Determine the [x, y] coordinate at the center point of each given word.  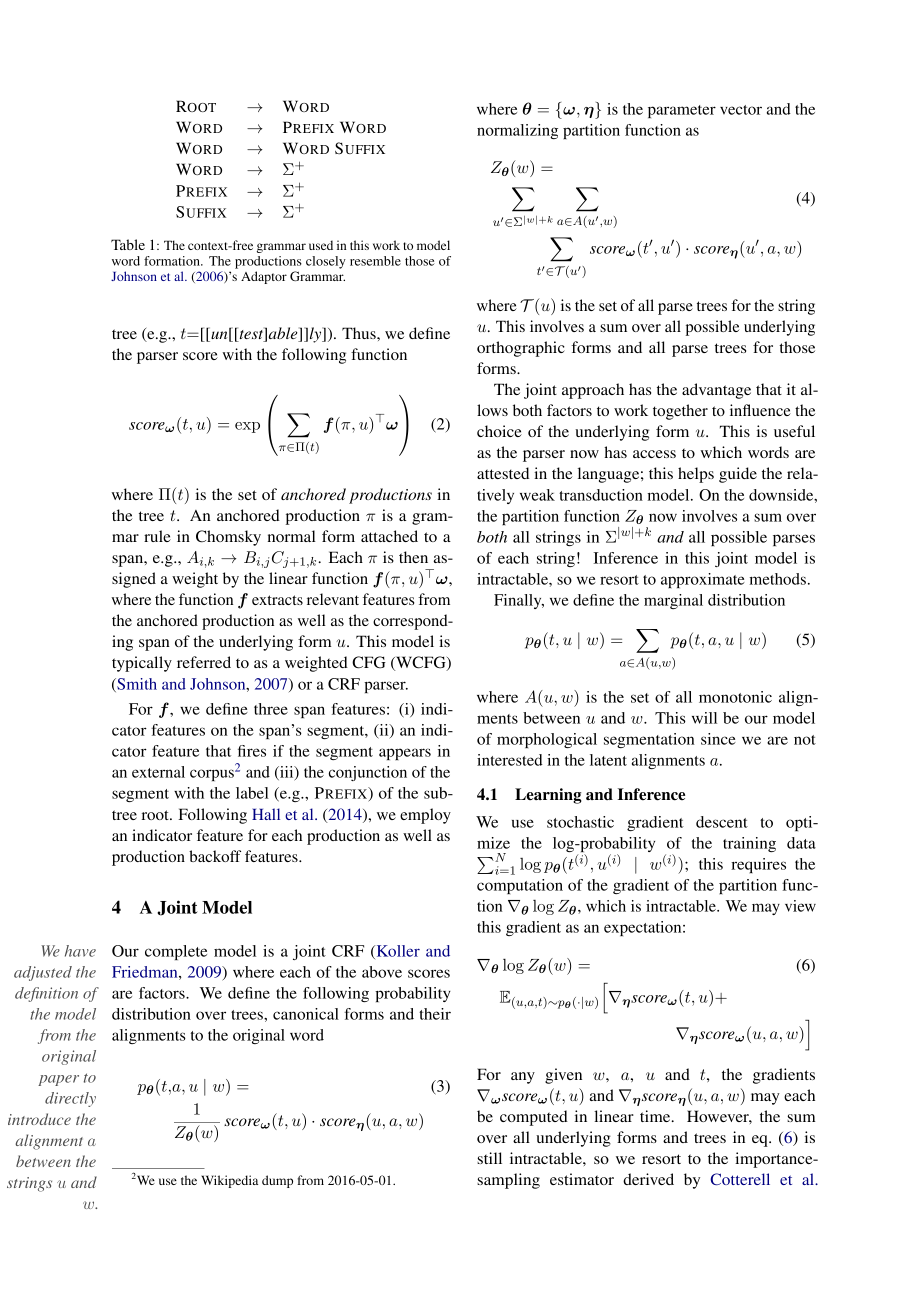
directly [70, 1099]
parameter [682, 111]
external [158, 772]
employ [425, 816]
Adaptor [264, 277]
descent [722, 822]
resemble [375, 261]
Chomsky [228, 538]
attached [389, 536]
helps [696, 475]
